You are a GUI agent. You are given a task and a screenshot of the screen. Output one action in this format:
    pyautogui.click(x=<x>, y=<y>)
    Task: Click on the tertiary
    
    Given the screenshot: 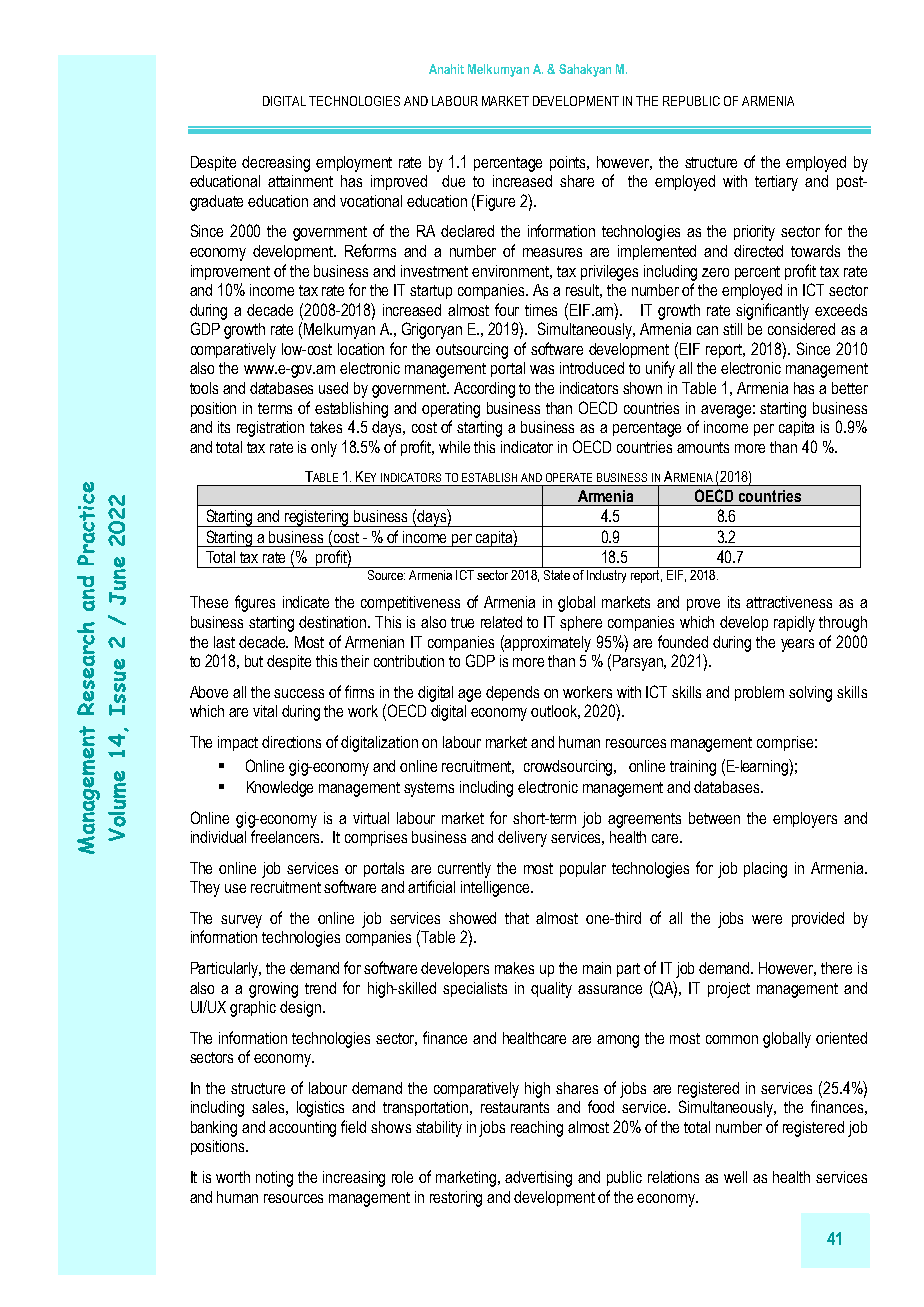 What is the action you would take?
    pyautogui.click(x=776, y=183)
